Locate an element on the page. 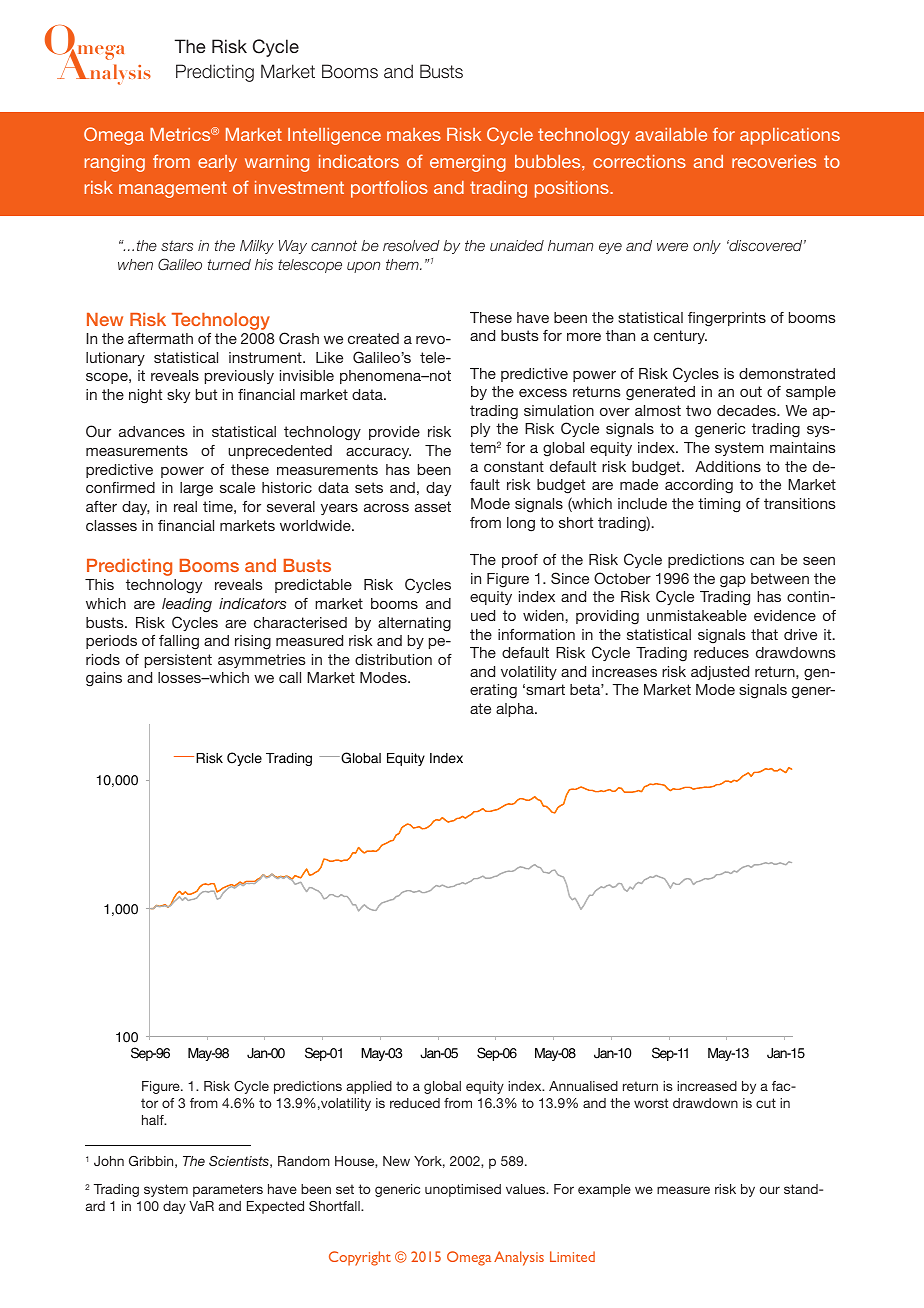 This image has height=1308, width=924. emerging is located at coordinates (468, 163).
